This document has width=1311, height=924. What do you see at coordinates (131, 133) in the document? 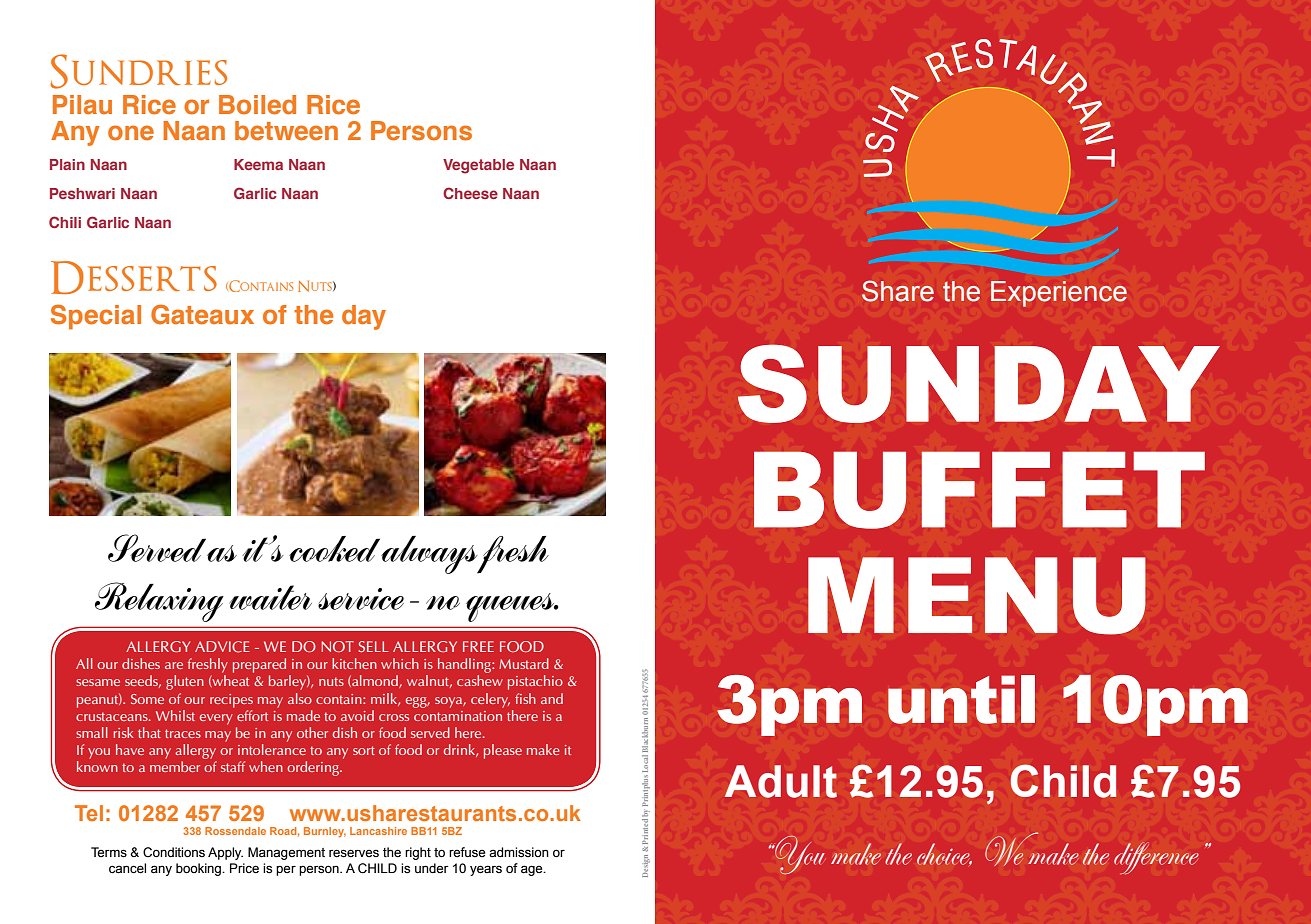
I see `one` at bounding box center [131, 133].
